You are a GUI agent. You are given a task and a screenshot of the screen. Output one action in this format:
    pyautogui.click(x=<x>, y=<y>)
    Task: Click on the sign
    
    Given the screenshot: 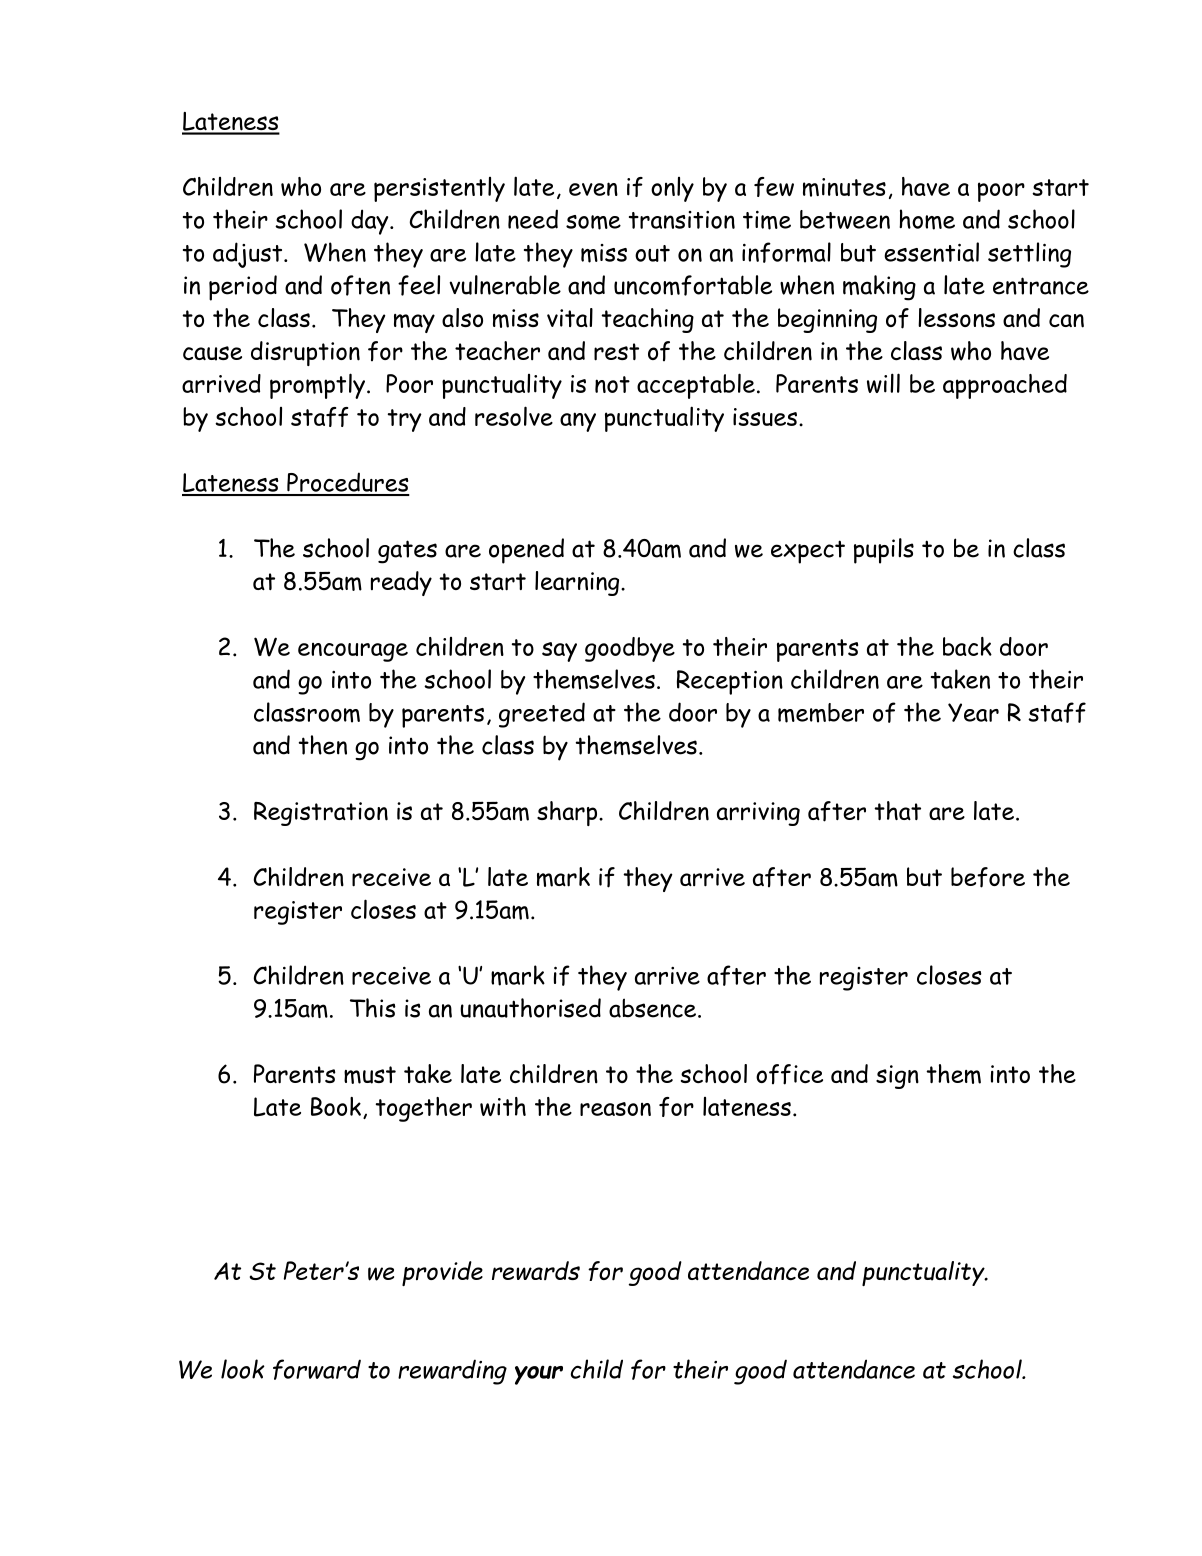 What is the action you would take?
    pyautogui.click(x=897, y=1077)
